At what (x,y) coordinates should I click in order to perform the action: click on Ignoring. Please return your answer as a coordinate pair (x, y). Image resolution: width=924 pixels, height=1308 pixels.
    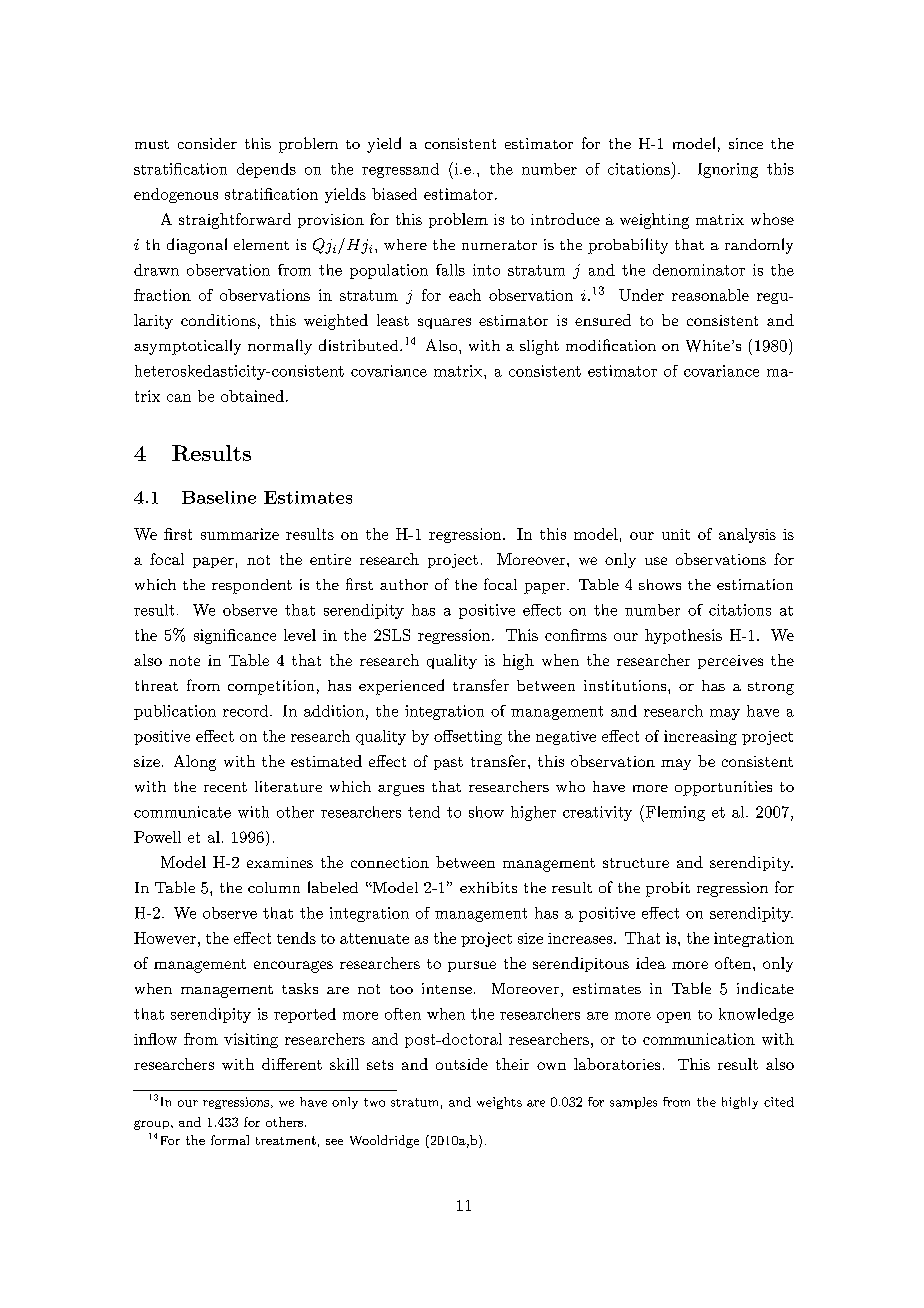
    Looking at the image, I should click on (728, 170).
